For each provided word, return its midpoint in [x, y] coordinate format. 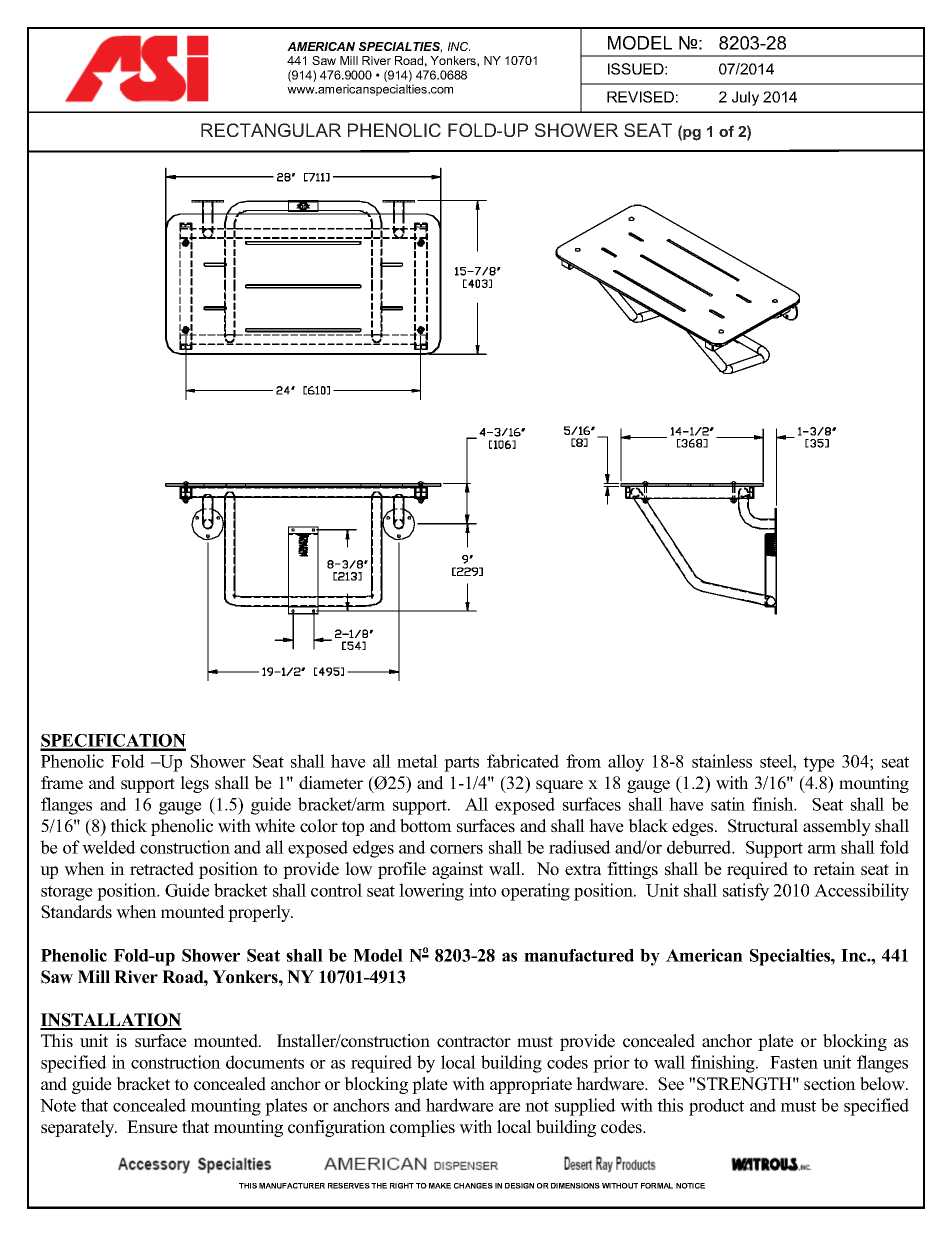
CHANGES [473, 1186]
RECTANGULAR [271, 130]
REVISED [640, 97]
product [716, 1107]
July [745, 98]
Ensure [152, 1127]
